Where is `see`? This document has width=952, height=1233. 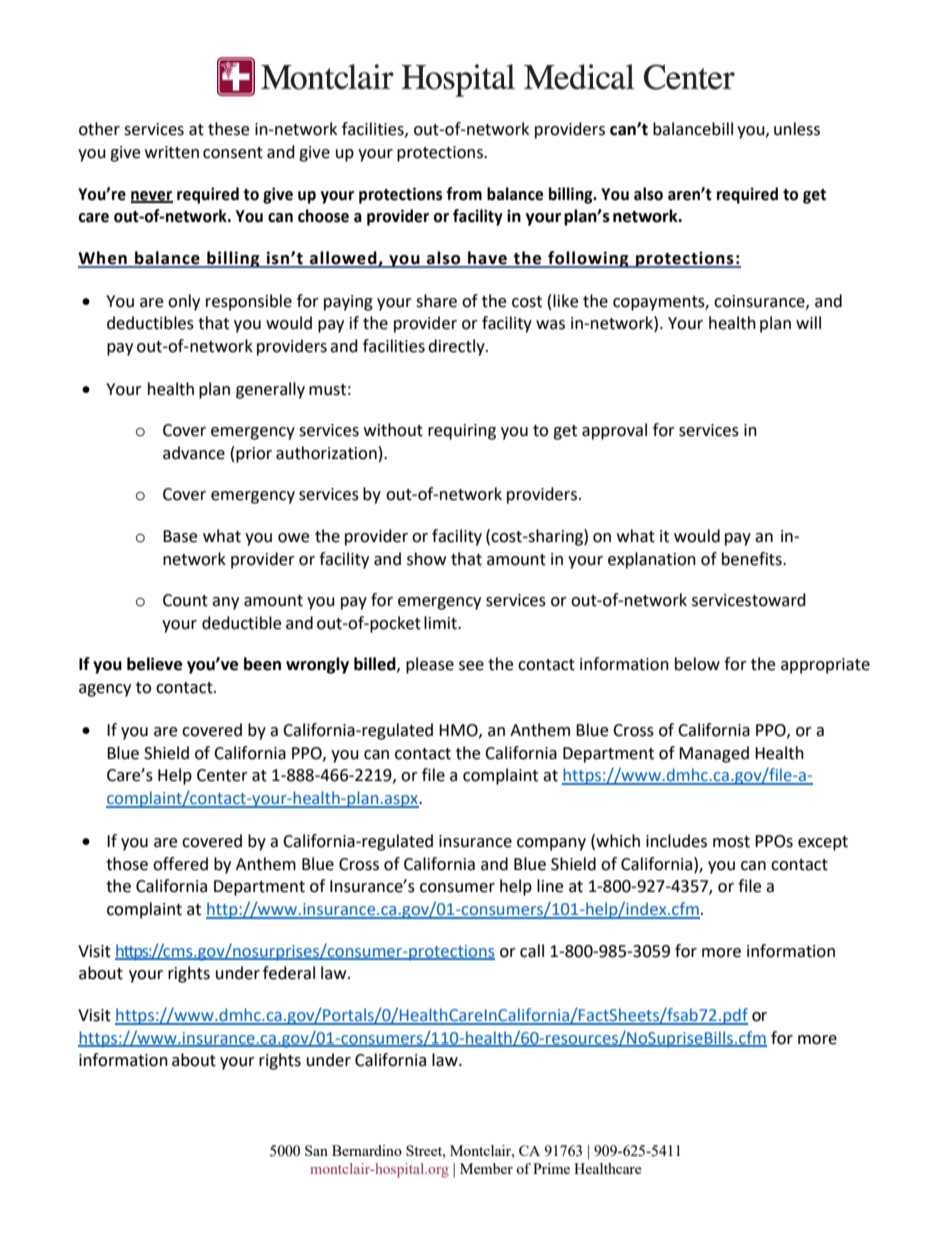 see is located at coordinates (471, 666).
